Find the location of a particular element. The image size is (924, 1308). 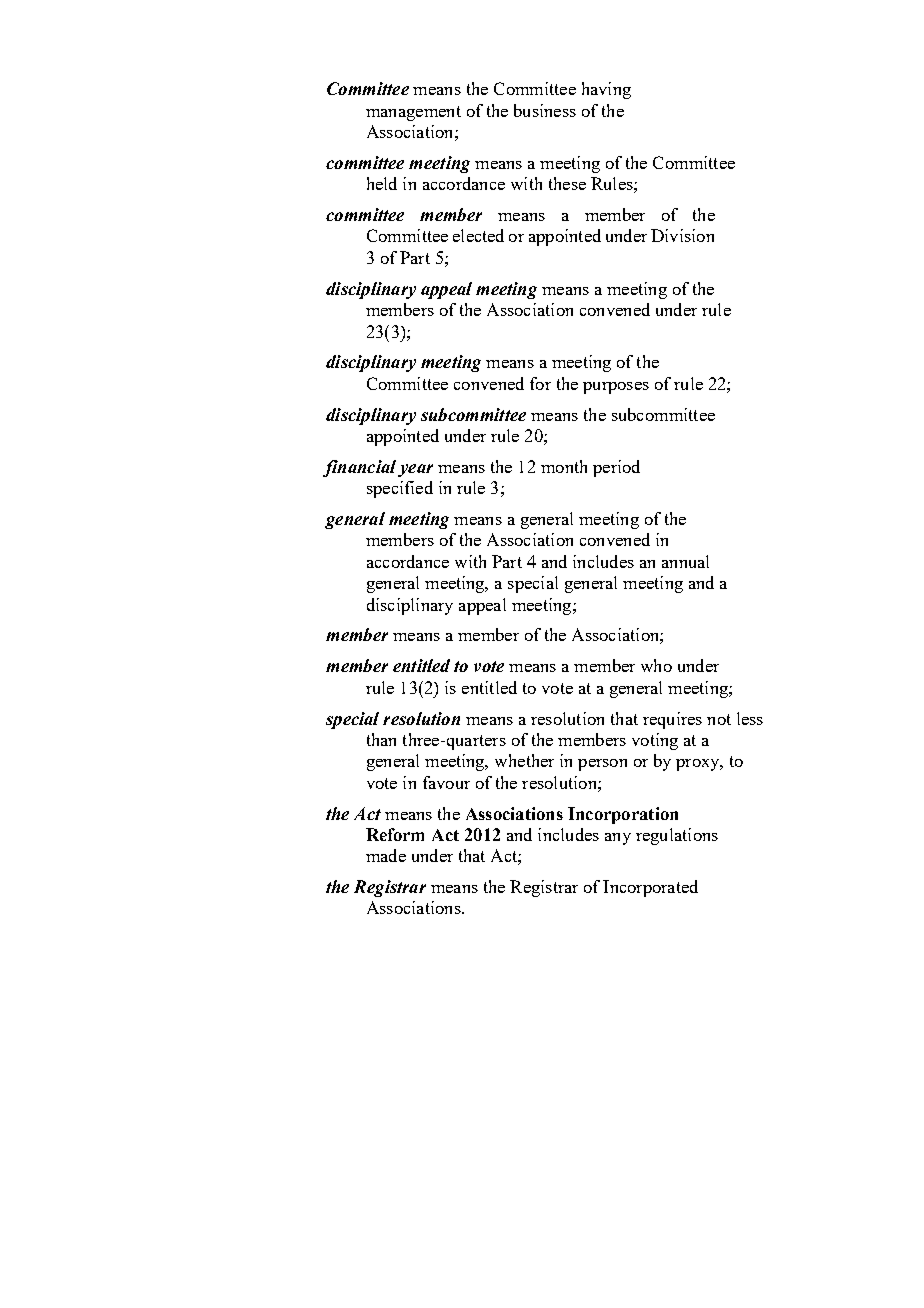

having is located at coordinates (606, 90).
